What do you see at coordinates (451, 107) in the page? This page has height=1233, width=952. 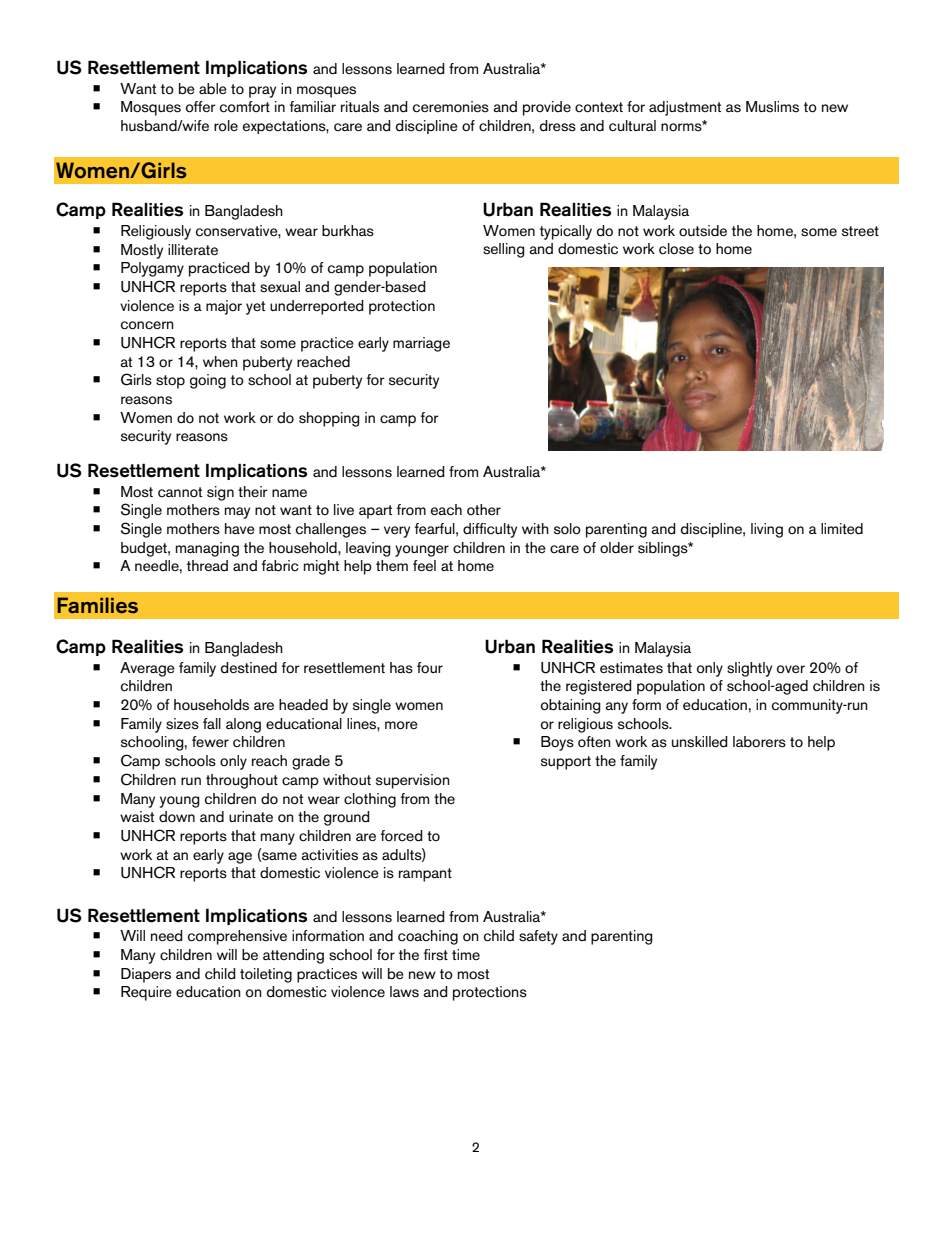 I see `ceremonies` at bounding box center [451, 107].
